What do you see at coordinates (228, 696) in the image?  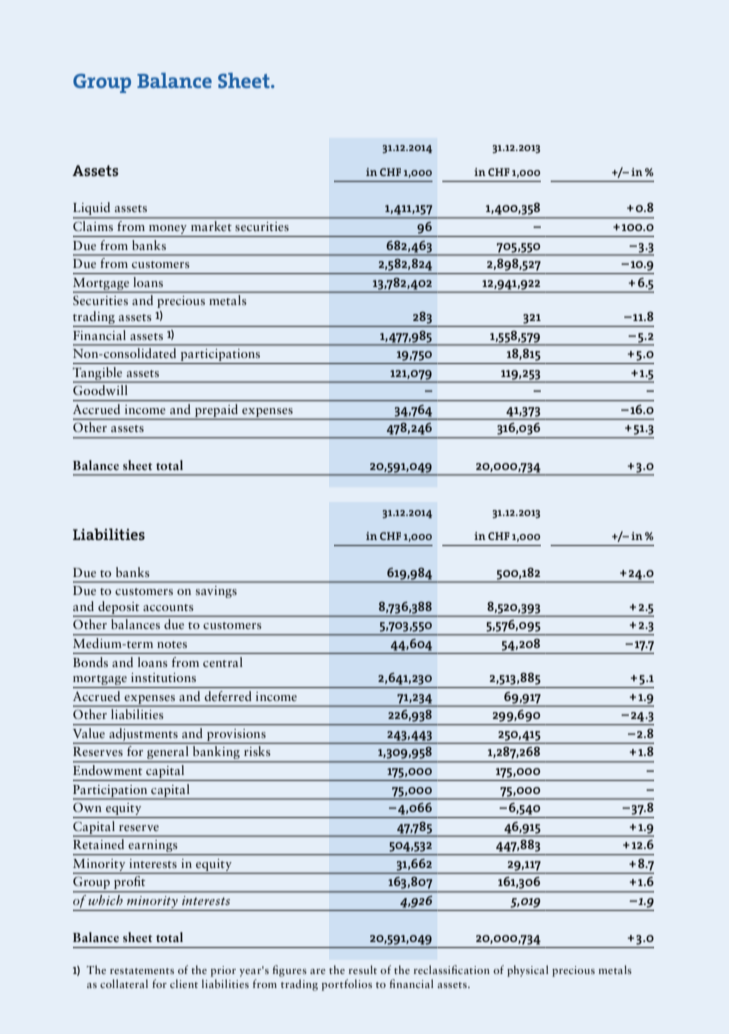 I see `deferred` at bounding box center [228, 696].
